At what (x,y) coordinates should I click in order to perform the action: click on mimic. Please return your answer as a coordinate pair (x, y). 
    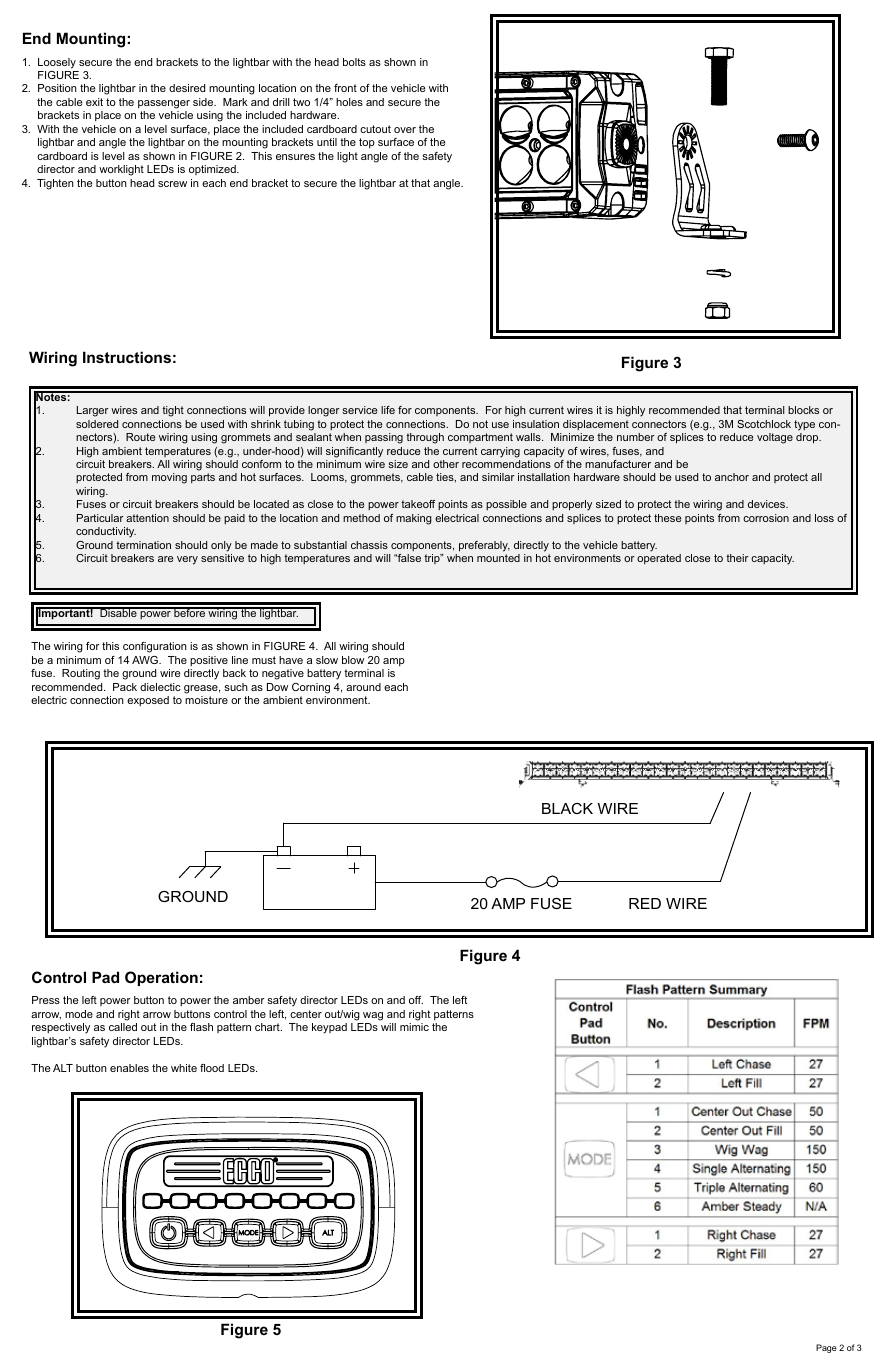
    Looking at the image, I should click on (414, 1027).
